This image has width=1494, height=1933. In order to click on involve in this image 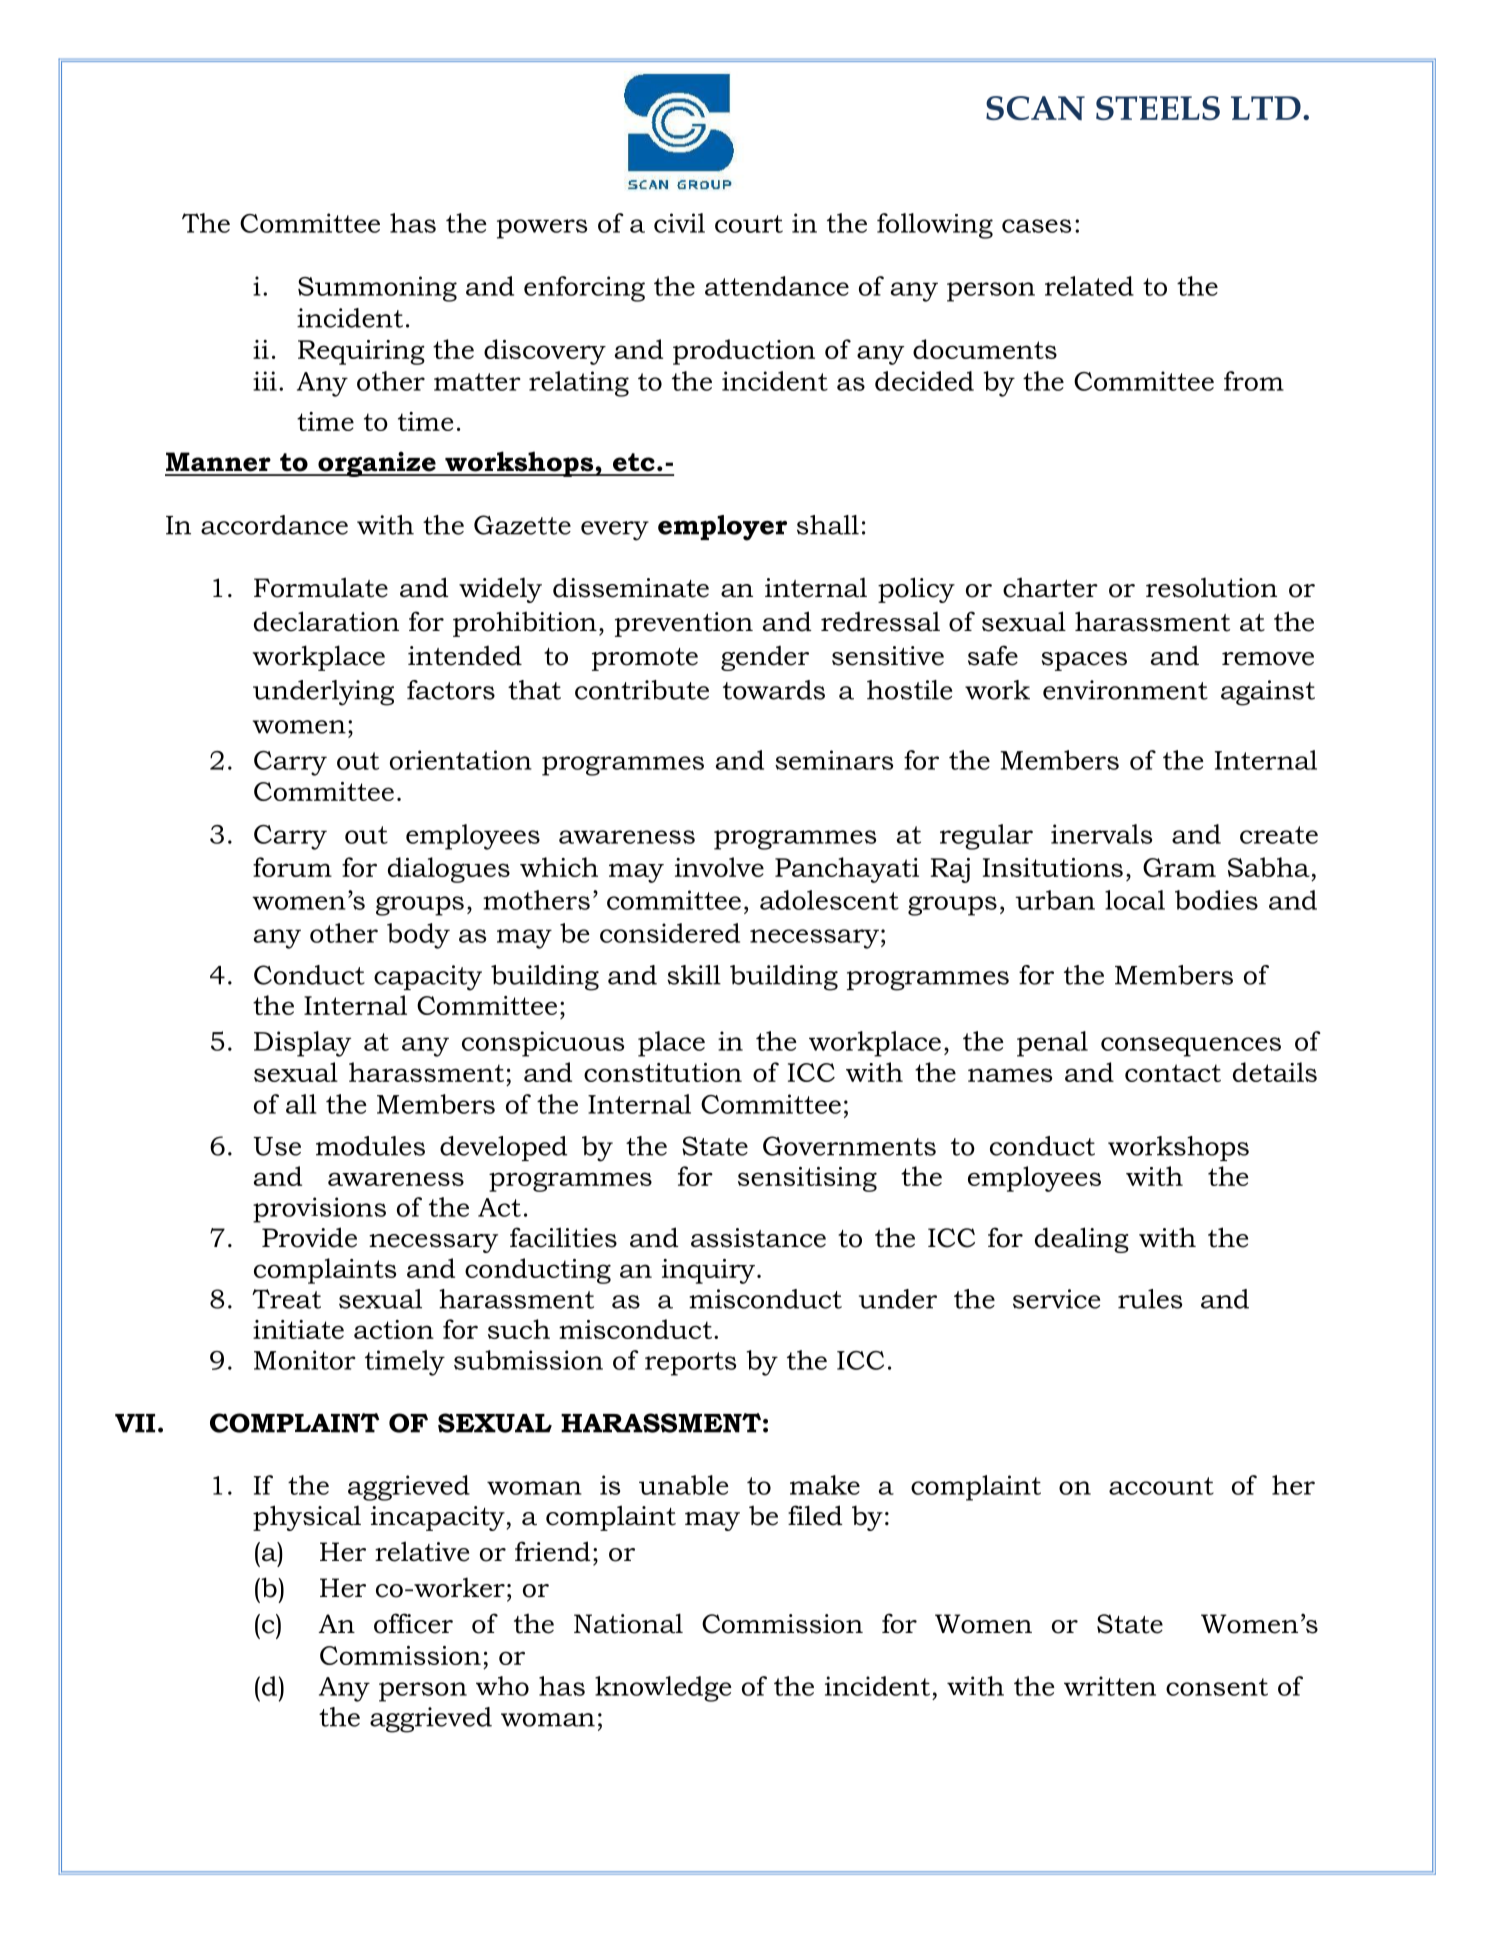, I will do `click(719, 867)`.
